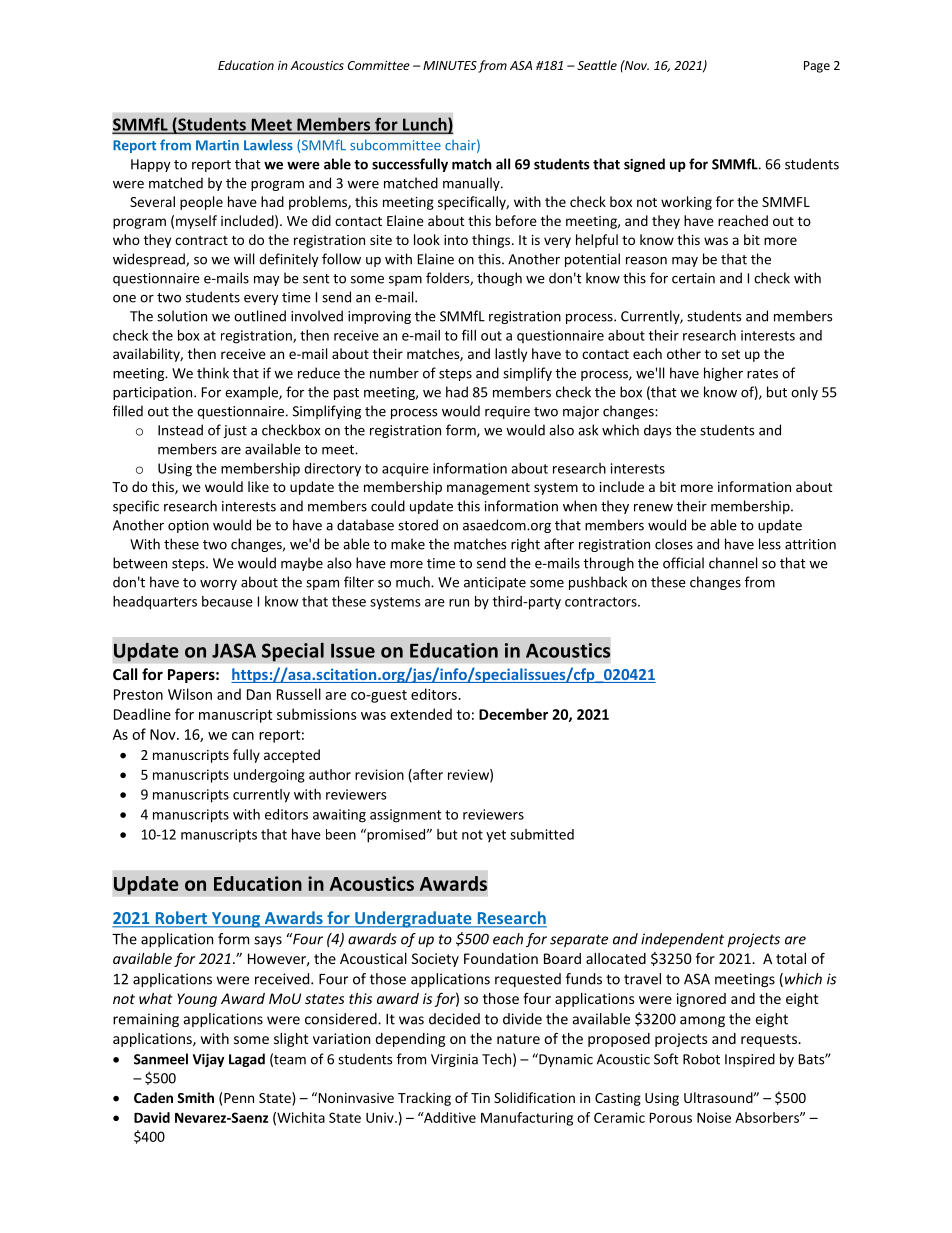  I want to click on Page, so click(817, 67).
